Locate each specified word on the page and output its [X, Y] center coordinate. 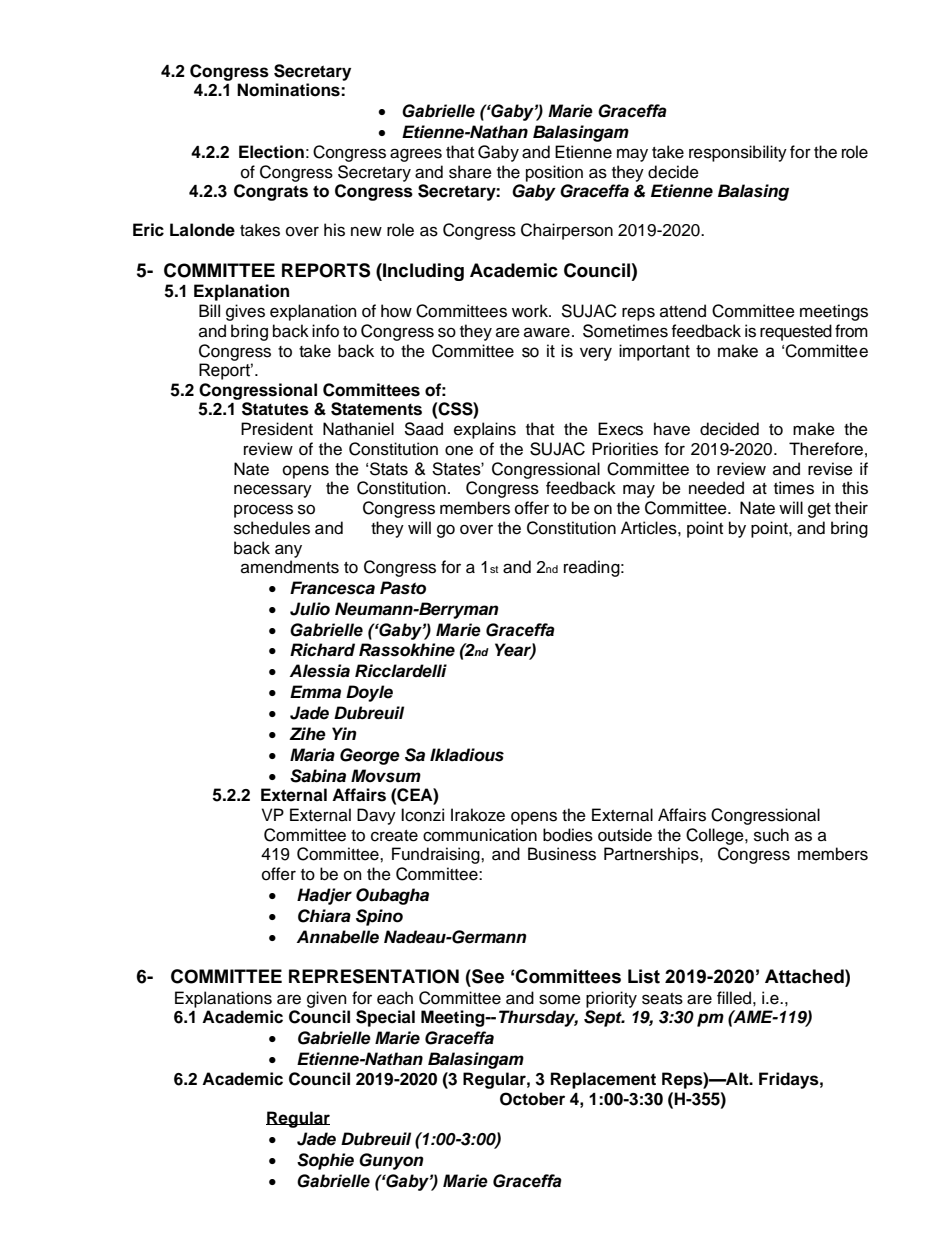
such [771, 835]
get [819, 510]
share [470, 172]
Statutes [275, 409]
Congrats [271, 192]
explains [485, 430]
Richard [322, 650]
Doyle [369, 693]
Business [562, 854]
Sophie [325, 1161]
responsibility [738, 153]
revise [830, 469]
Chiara [324, 916]
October [532, 1099]
